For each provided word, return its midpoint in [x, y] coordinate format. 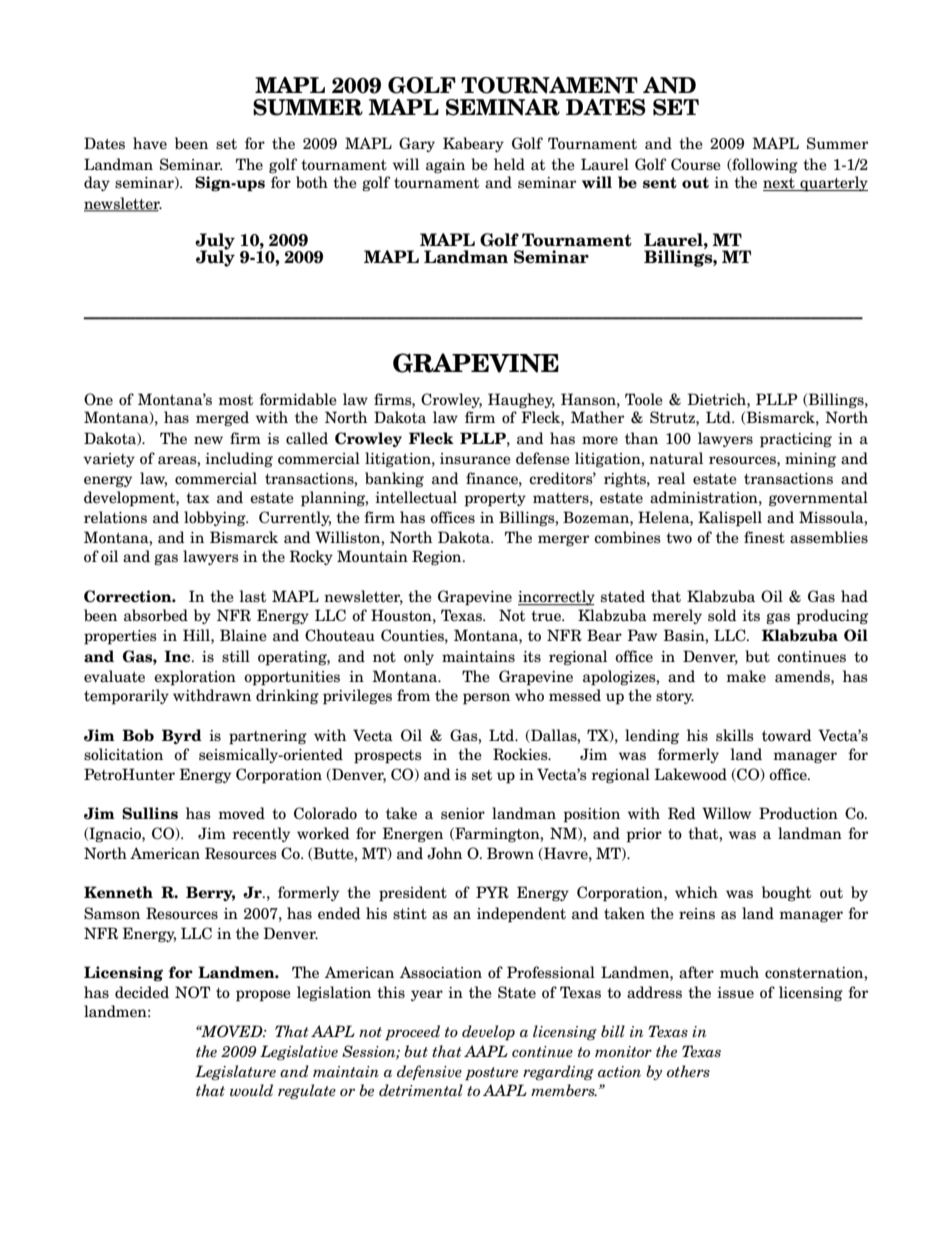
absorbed [156, 615]
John [444, 853]
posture [491, 1074]
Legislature [235, 1072]
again [445, 166]
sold [722, 615]
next [780, 184]
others [688, 1071]
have [150, 143]
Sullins [150, 813]
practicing [796, 440]
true [547, 616]
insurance [475, 459]
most [235, 400]
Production [798, 813]
